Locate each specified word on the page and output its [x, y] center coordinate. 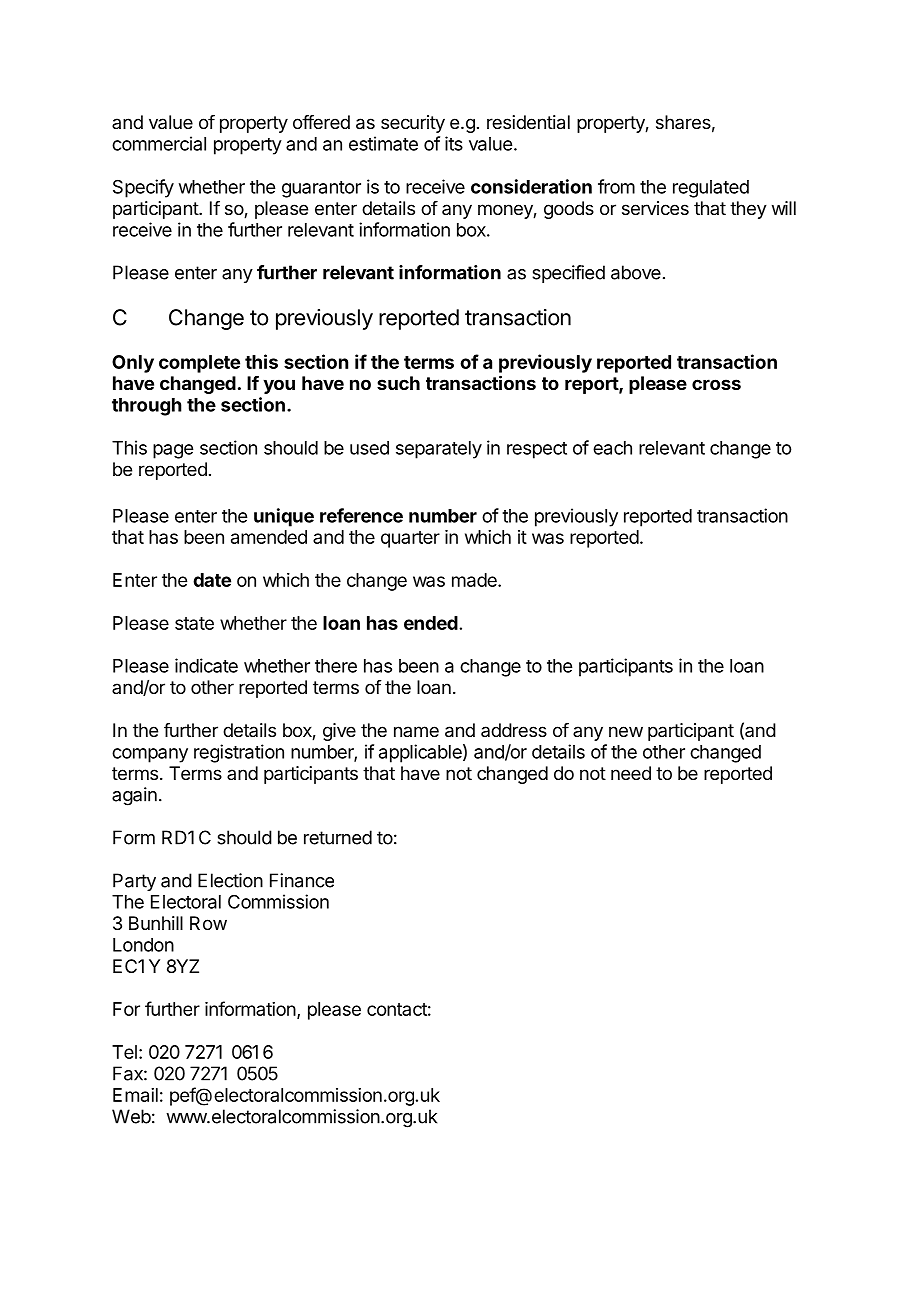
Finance [302, 880]
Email [135, 1095]
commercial [159, 143]
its [454, 143]
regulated [711, 189]
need [631, 773]
